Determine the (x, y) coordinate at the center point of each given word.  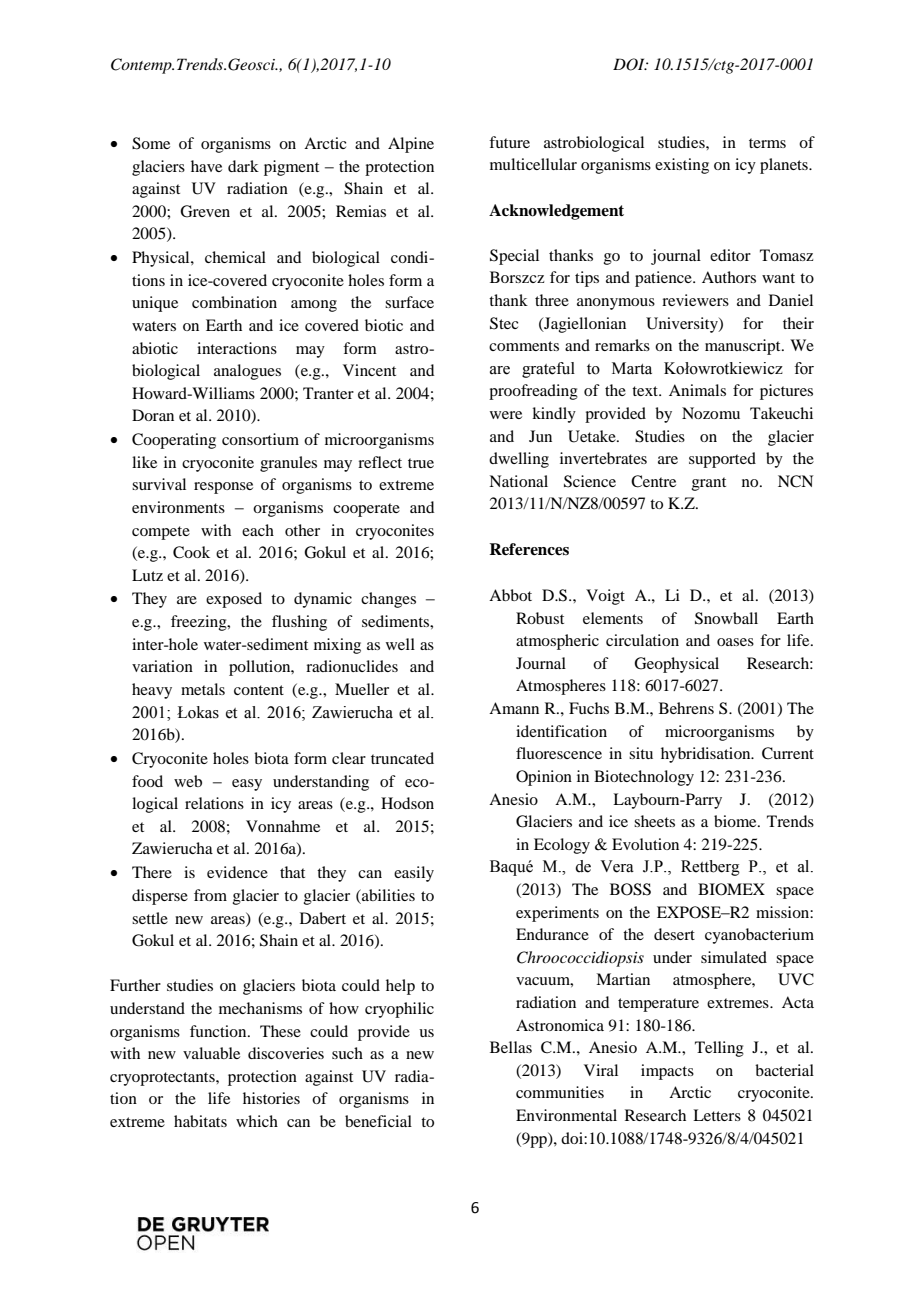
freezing (200, 623)
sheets (654, 821)
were (506, 415)
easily (414, 874)
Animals (697, 390)
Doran (153, 415)
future (509, 142)
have (206, 166)
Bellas (511, 1047)
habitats (200, 1121)
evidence (237, 872)
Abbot (510, 595)
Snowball (726, 618)
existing (682, 166)
